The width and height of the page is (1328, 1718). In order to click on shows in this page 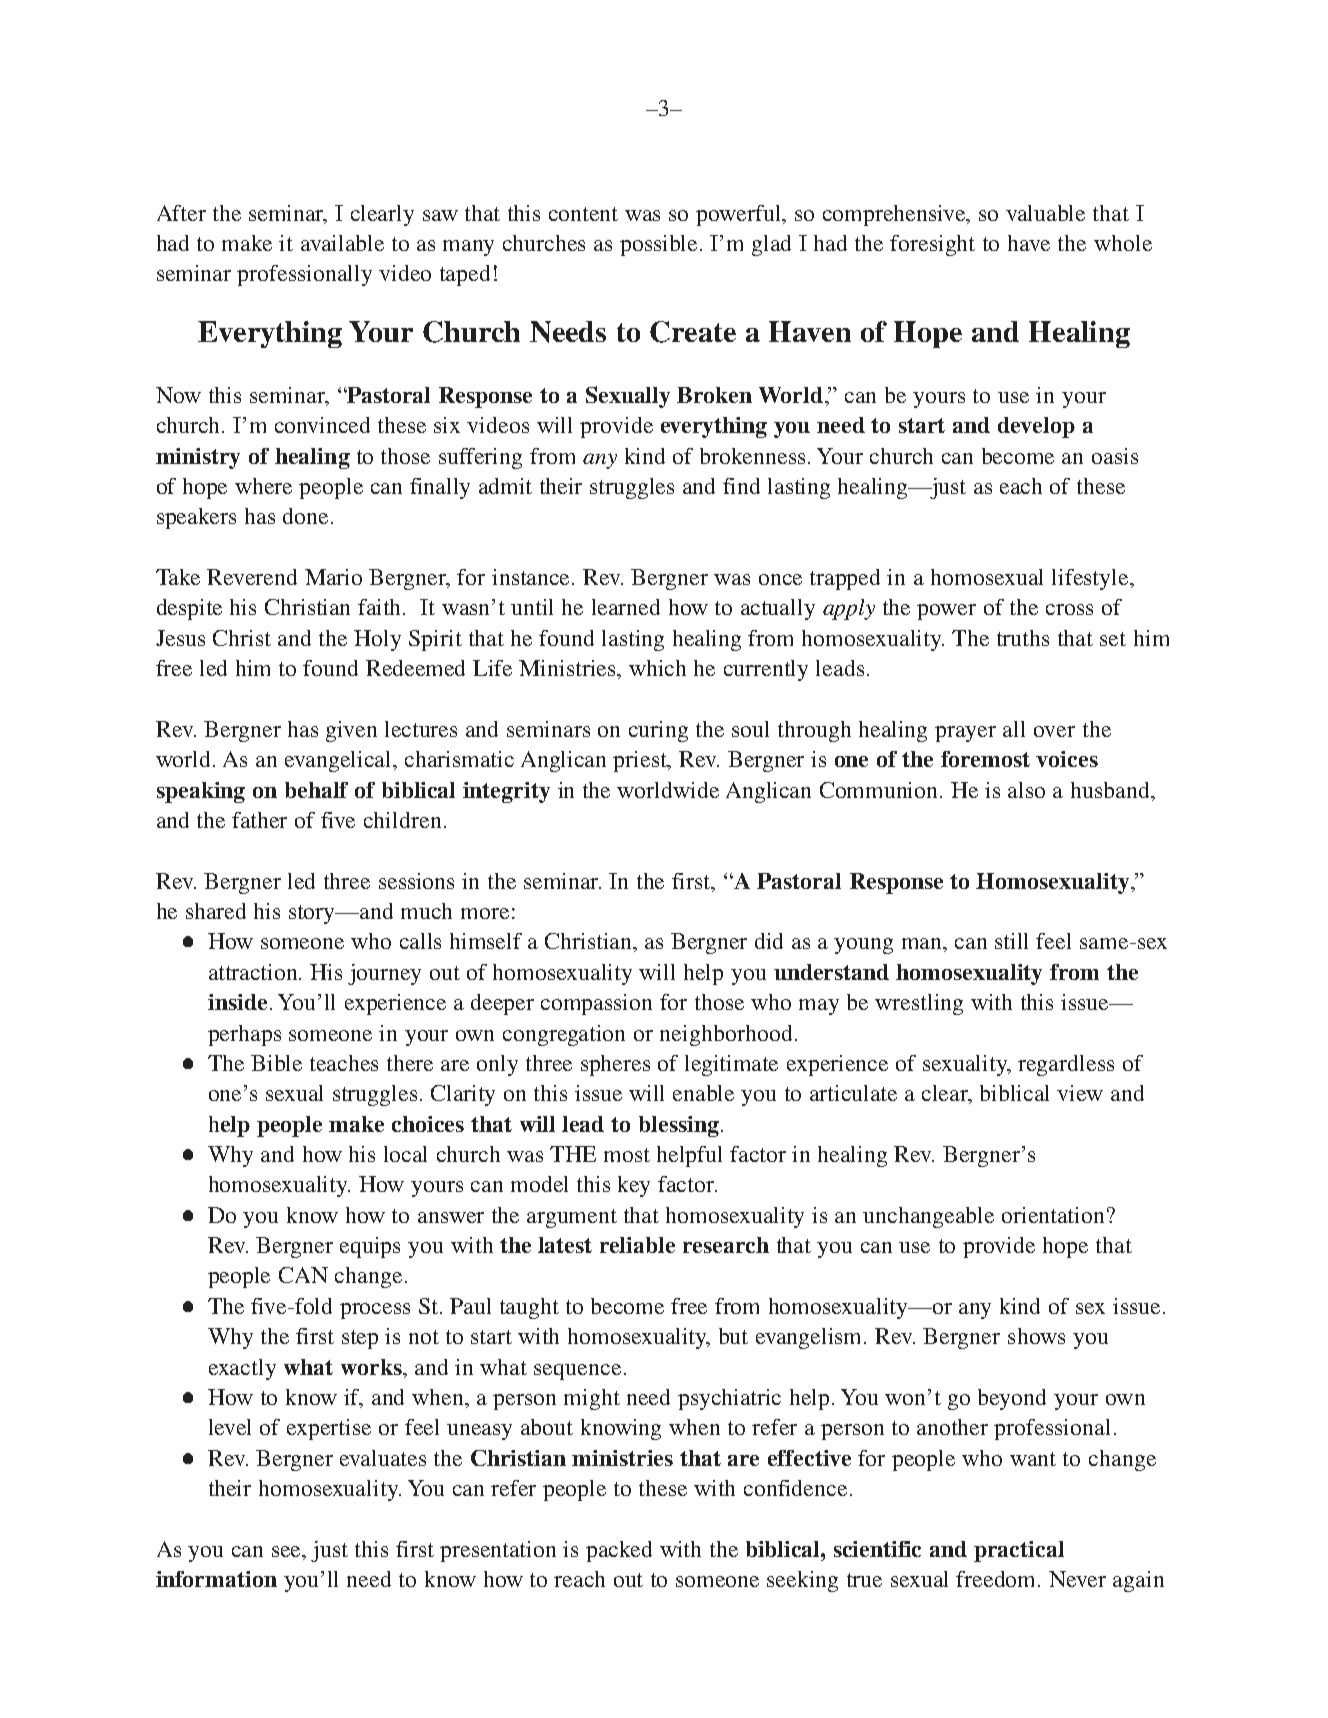, I will do `click(1036, 1336)`.
